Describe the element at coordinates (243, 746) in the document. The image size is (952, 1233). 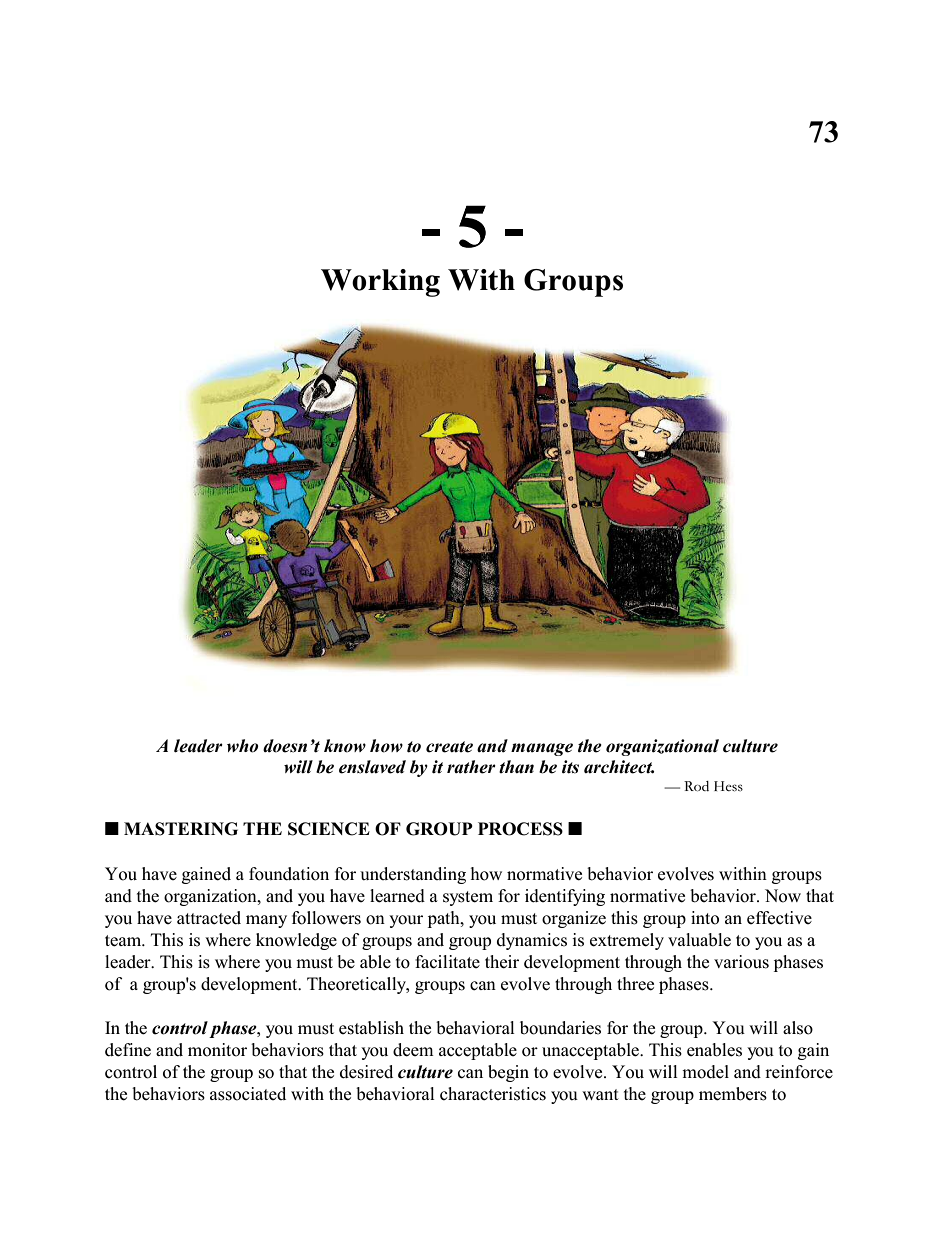
I see `who` at that location.
